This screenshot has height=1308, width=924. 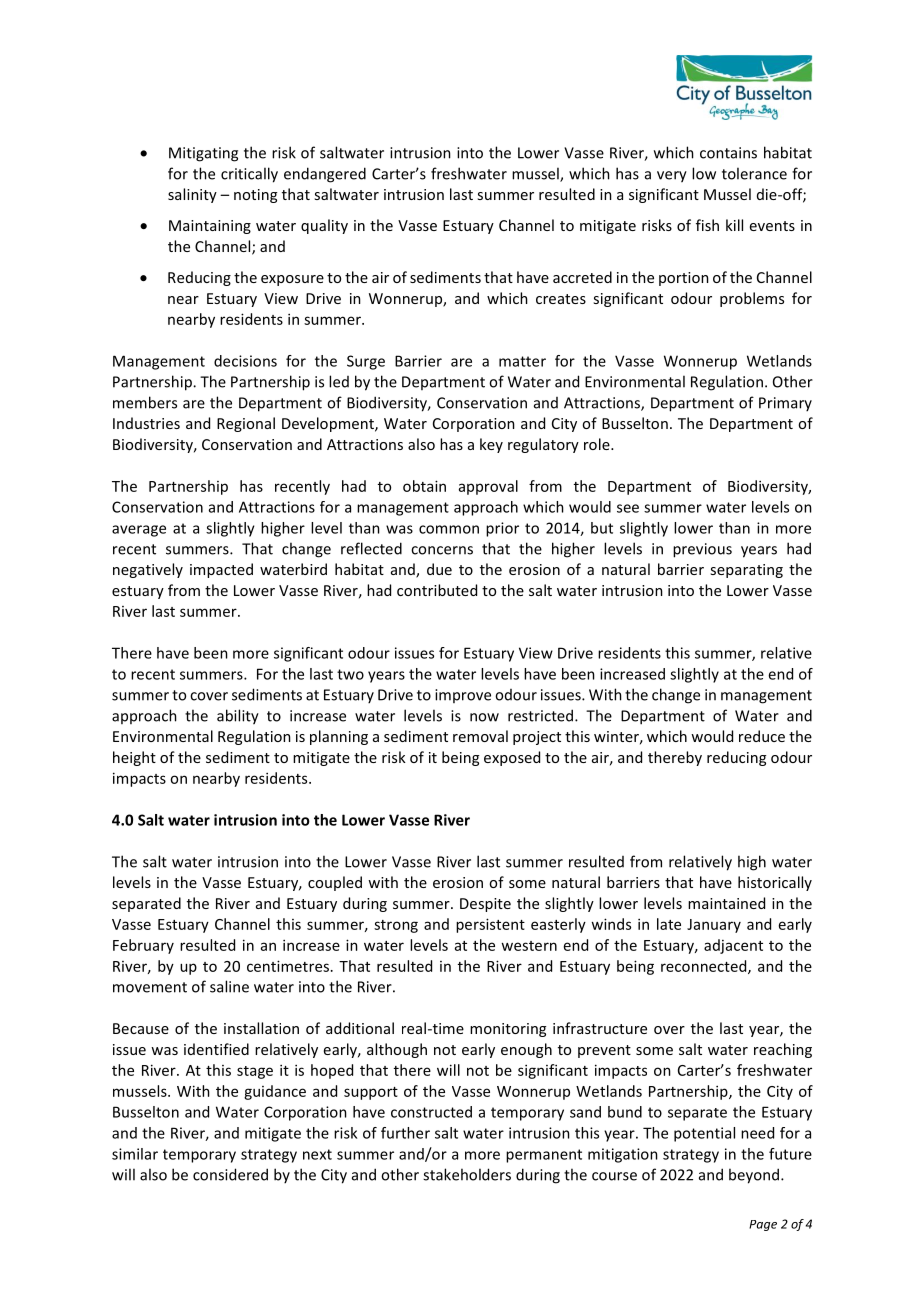 What do you see at coordinates (192, 195) in the screenshot?
I see `salinity` at bounding box center [192, 195].
